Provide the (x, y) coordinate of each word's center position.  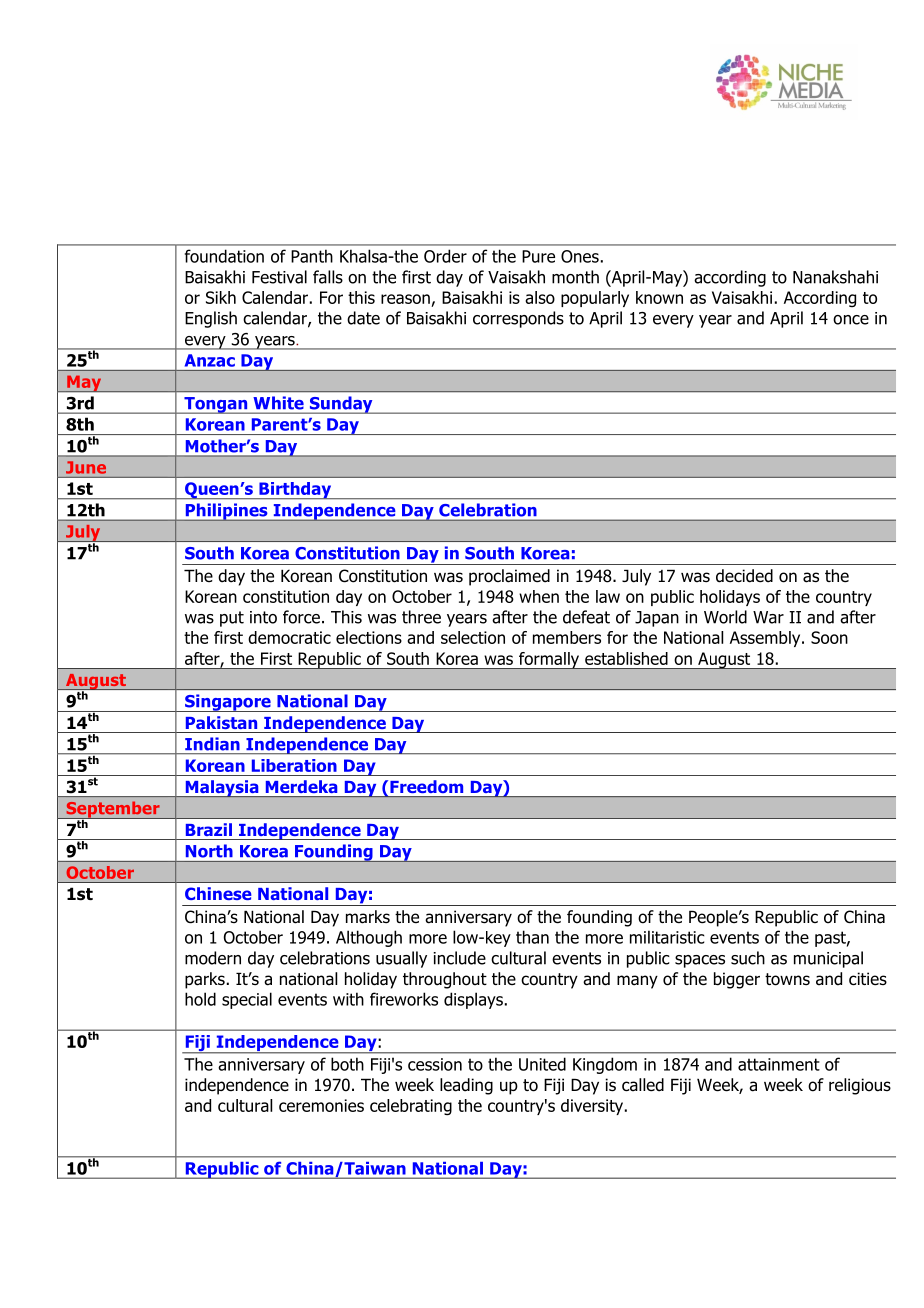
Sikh (221, 297)
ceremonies (321, 1105)
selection (473, 637)
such (748, 958)
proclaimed (509, 577)
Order (445, 256)
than (532, 937)
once (851, 320)
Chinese (218, 893)
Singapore (228, 703)
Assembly (766, 639)
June (86, 467)
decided (744, 576)
